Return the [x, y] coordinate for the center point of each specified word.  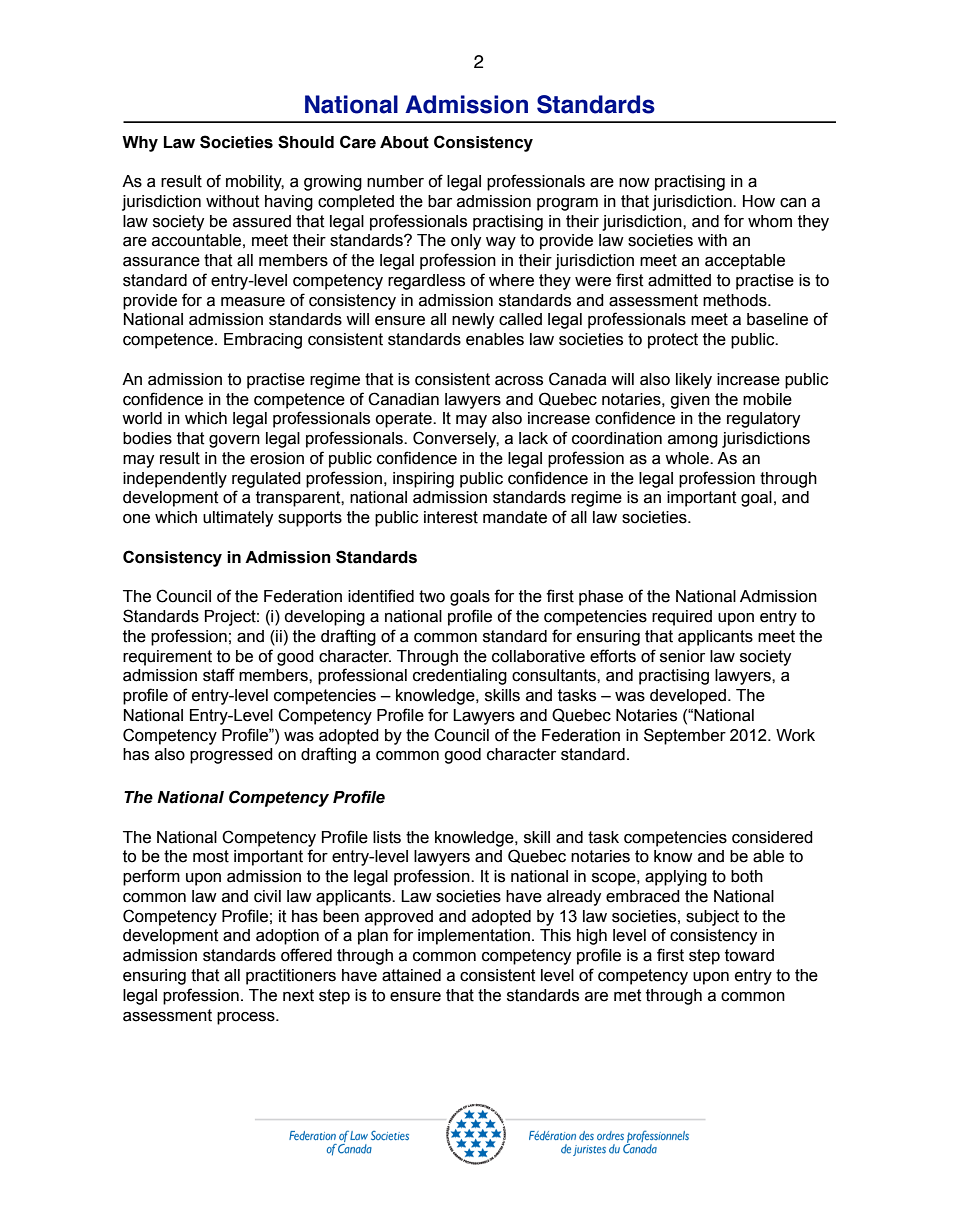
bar [440, 201]
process [247, 1018]
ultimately [238, 519]
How [759, 201]
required [682, 618]
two [432, 596]
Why [140, 144]
